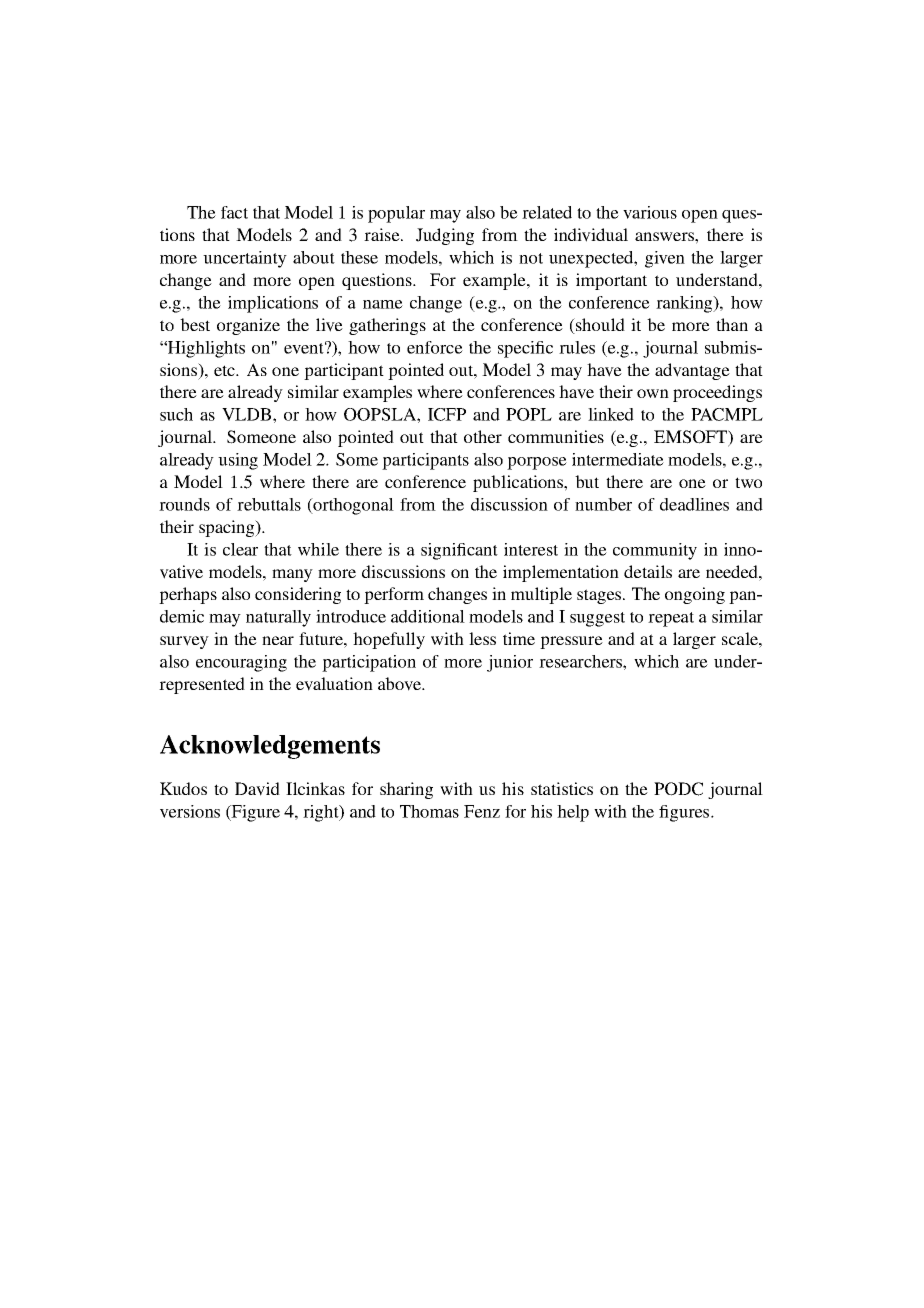 This document has height=1308, width=924. I want to click on various, so click(650, 212).
